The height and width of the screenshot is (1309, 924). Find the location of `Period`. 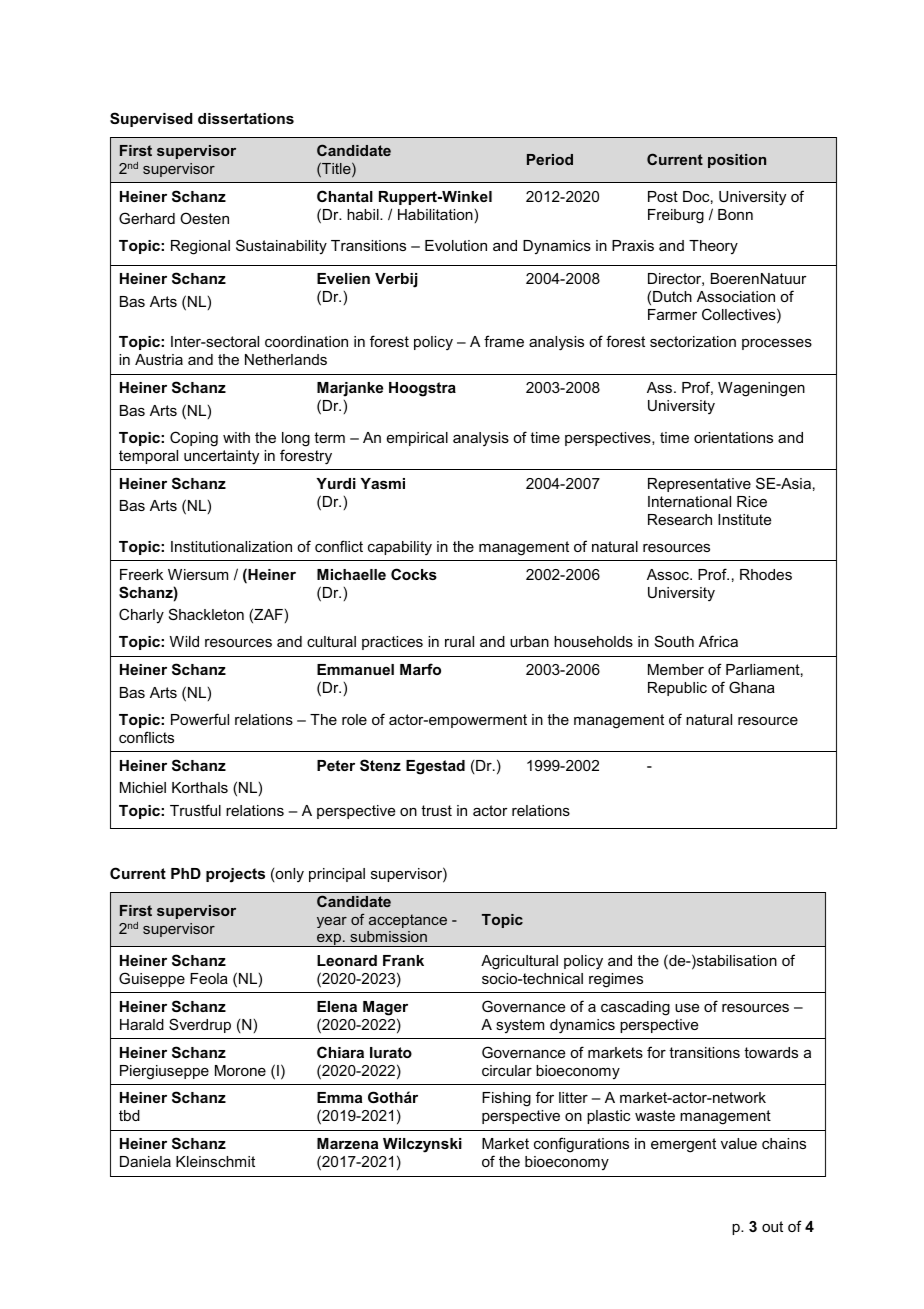

Period is located at coordinates (550, 159).
